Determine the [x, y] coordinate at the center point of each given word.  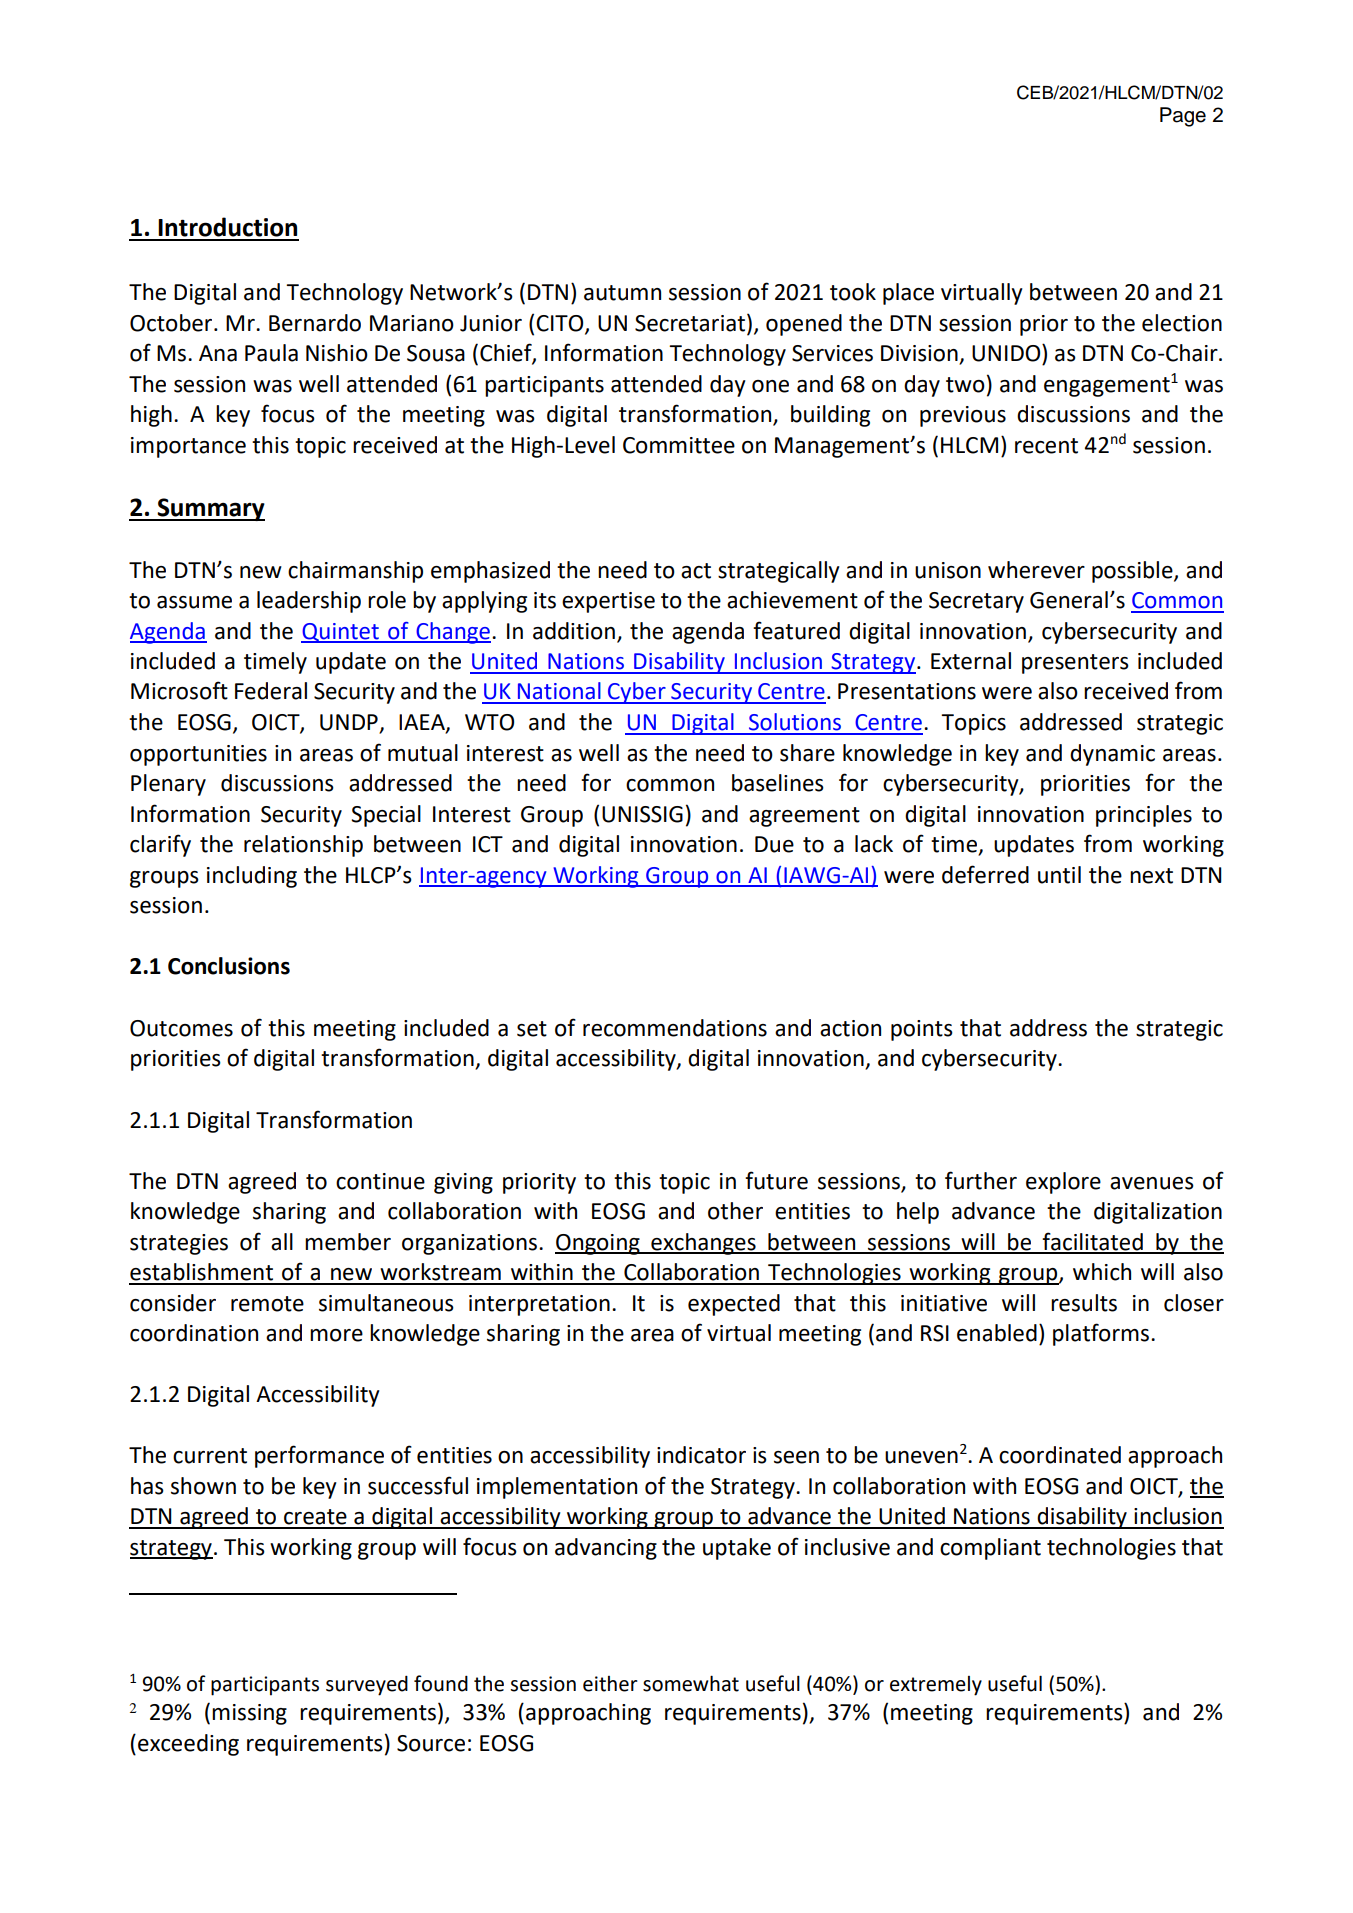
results [1084, 1303]
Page [1183, 117]
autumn [622, 293]
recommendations [675, 1028]
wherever [1036, 570]
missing [249, 1714]
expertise [608, 602]
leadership [309, 602]
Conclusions [229, 966]
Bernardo [315, 323]
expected [734, 1305]
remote [267, 1304]
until [1059, 875]
